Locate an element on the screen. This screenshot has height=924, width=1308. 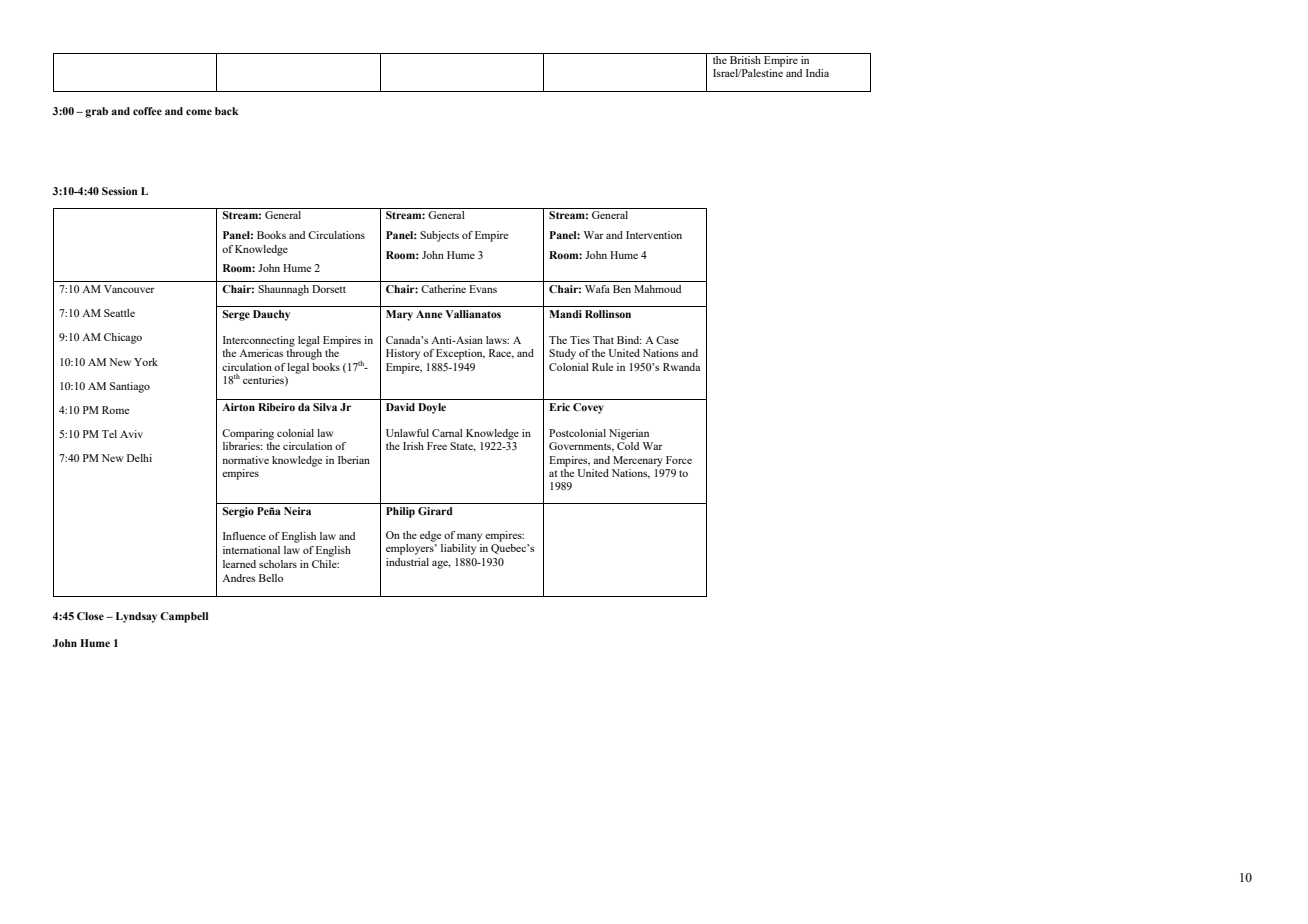
Campbell is located at coordinates (184, 617).
